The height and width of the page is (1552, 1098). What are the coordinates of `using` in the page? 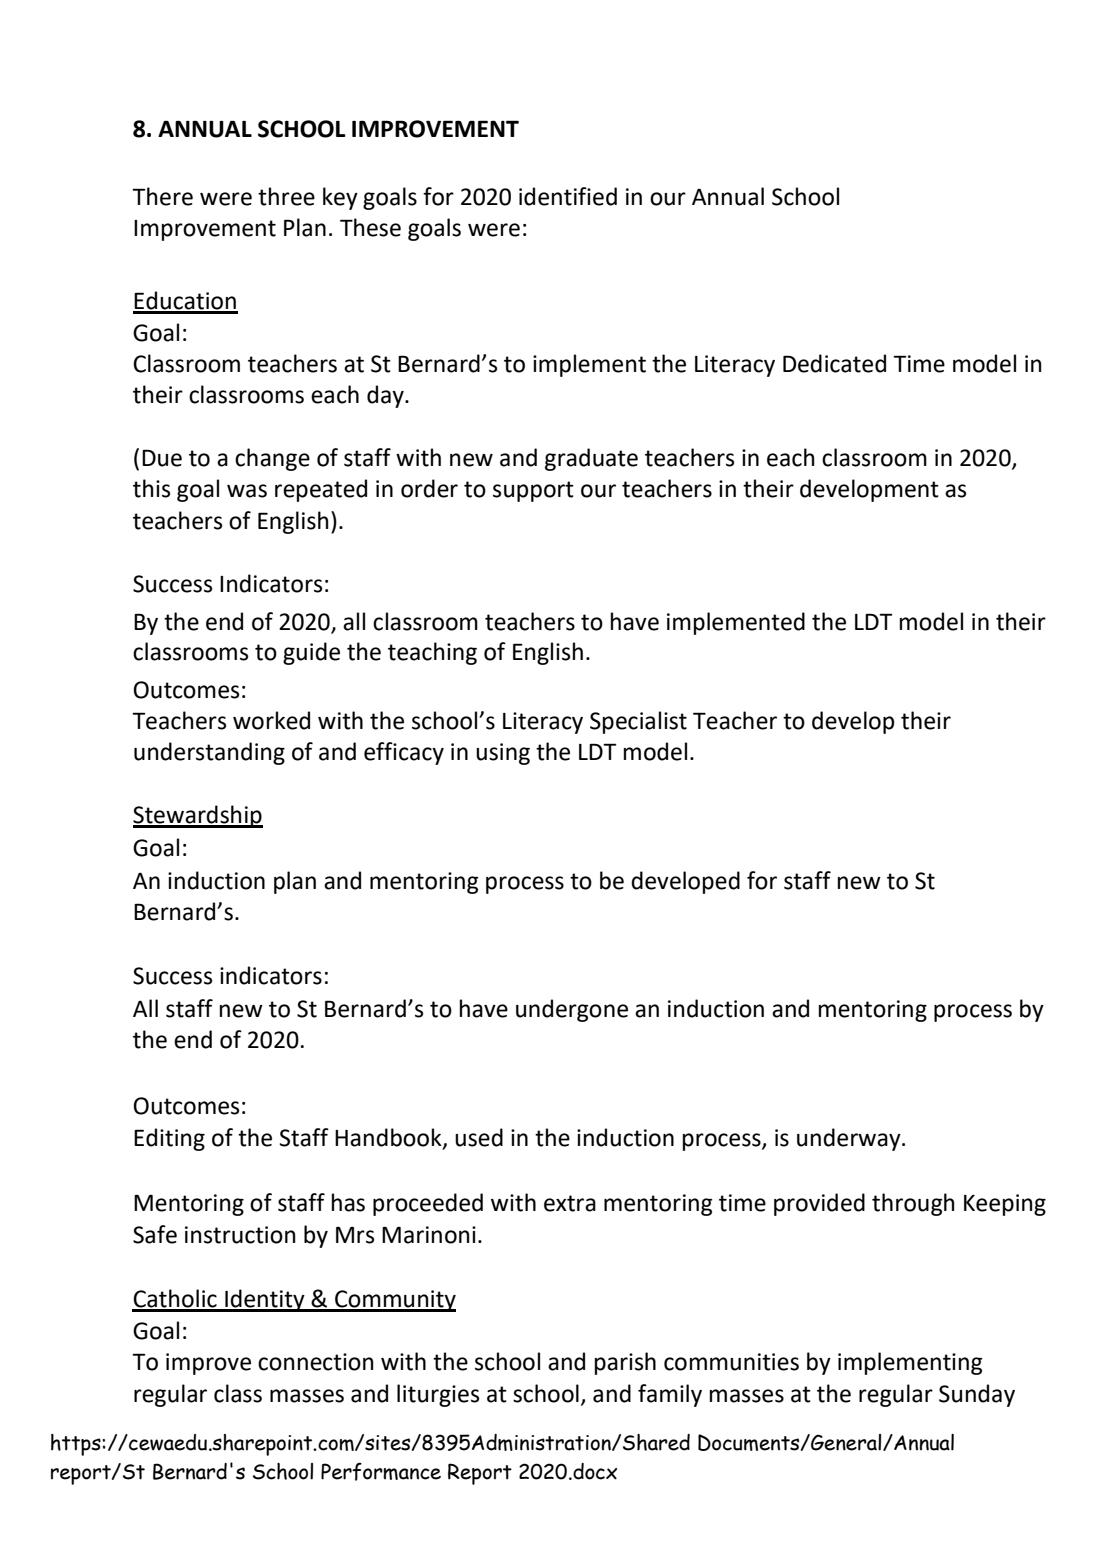 It's located at (503, 754).
